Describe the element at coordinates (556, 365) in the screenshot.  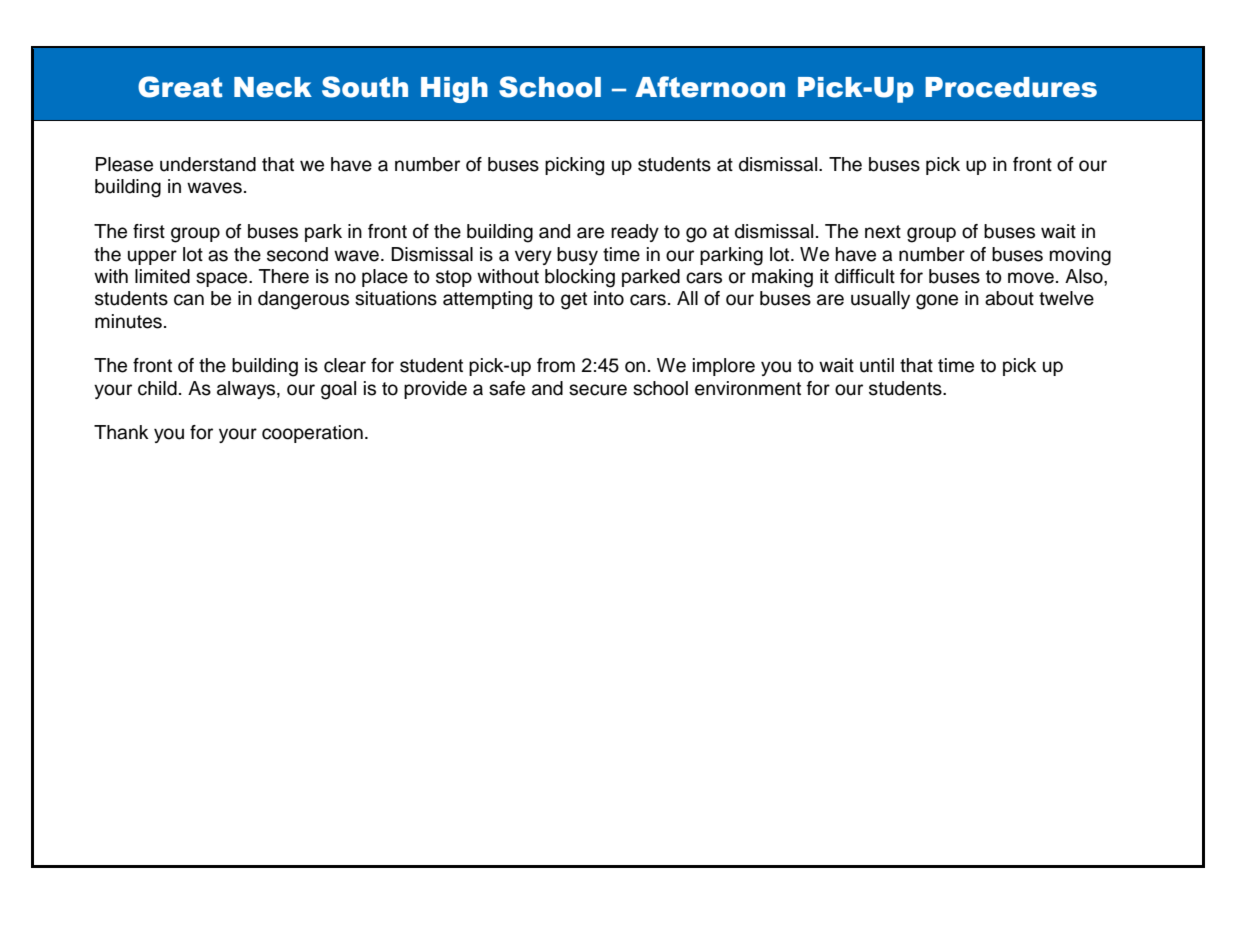
I see `from` at that location.
